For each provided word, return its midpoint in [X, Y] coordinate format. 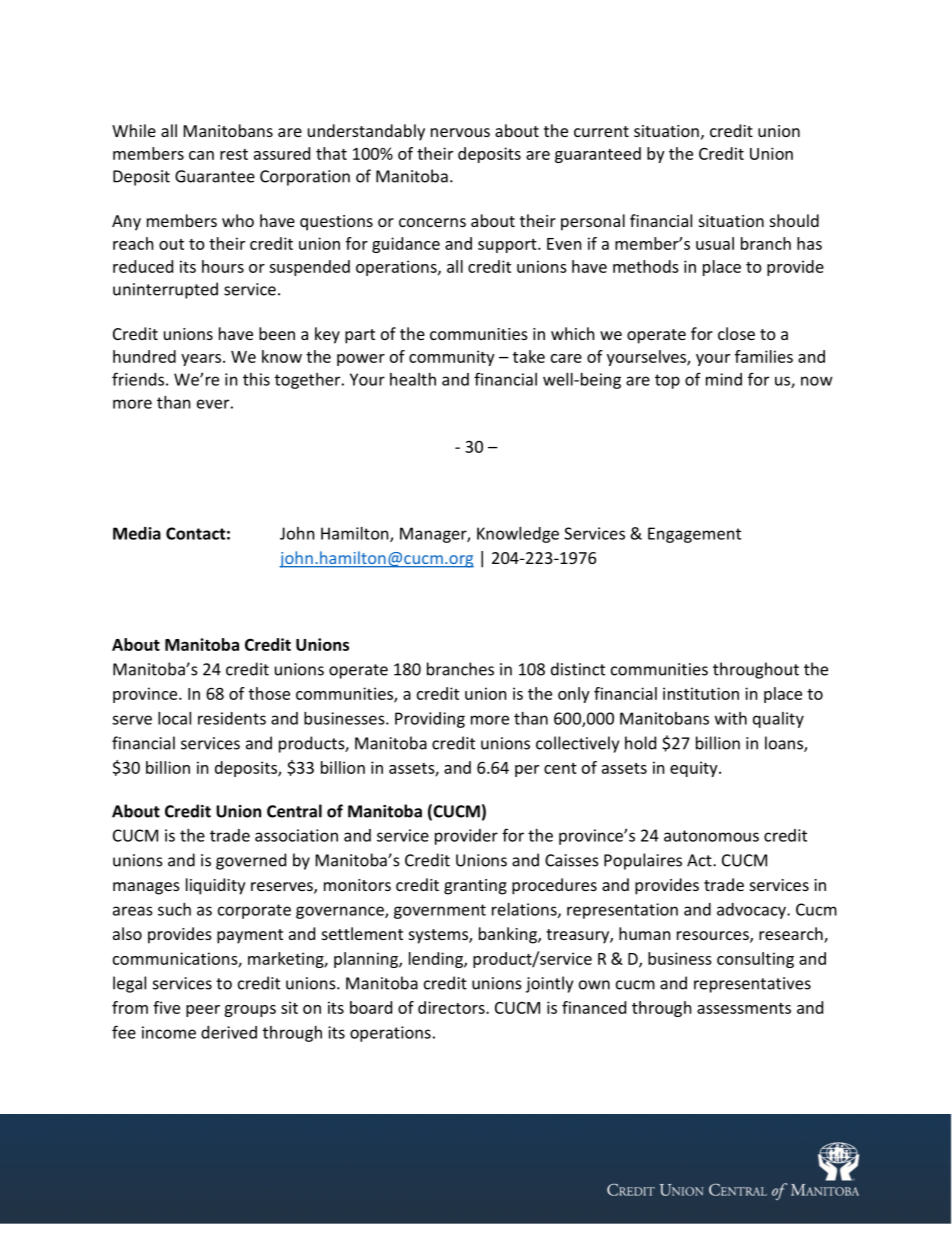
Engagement [694, 535]
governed [251, 861]
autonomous [711, 836]
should [794, 220]
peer [203, 1011]
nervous [460, 132]
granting [475, 887]
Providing [430, 720]
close [736, 333]
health [413, 379]
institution [701, 693]
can [201, 155]
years [201, 360]
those [269, 693]
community [452, 358]
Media [137, 533]
